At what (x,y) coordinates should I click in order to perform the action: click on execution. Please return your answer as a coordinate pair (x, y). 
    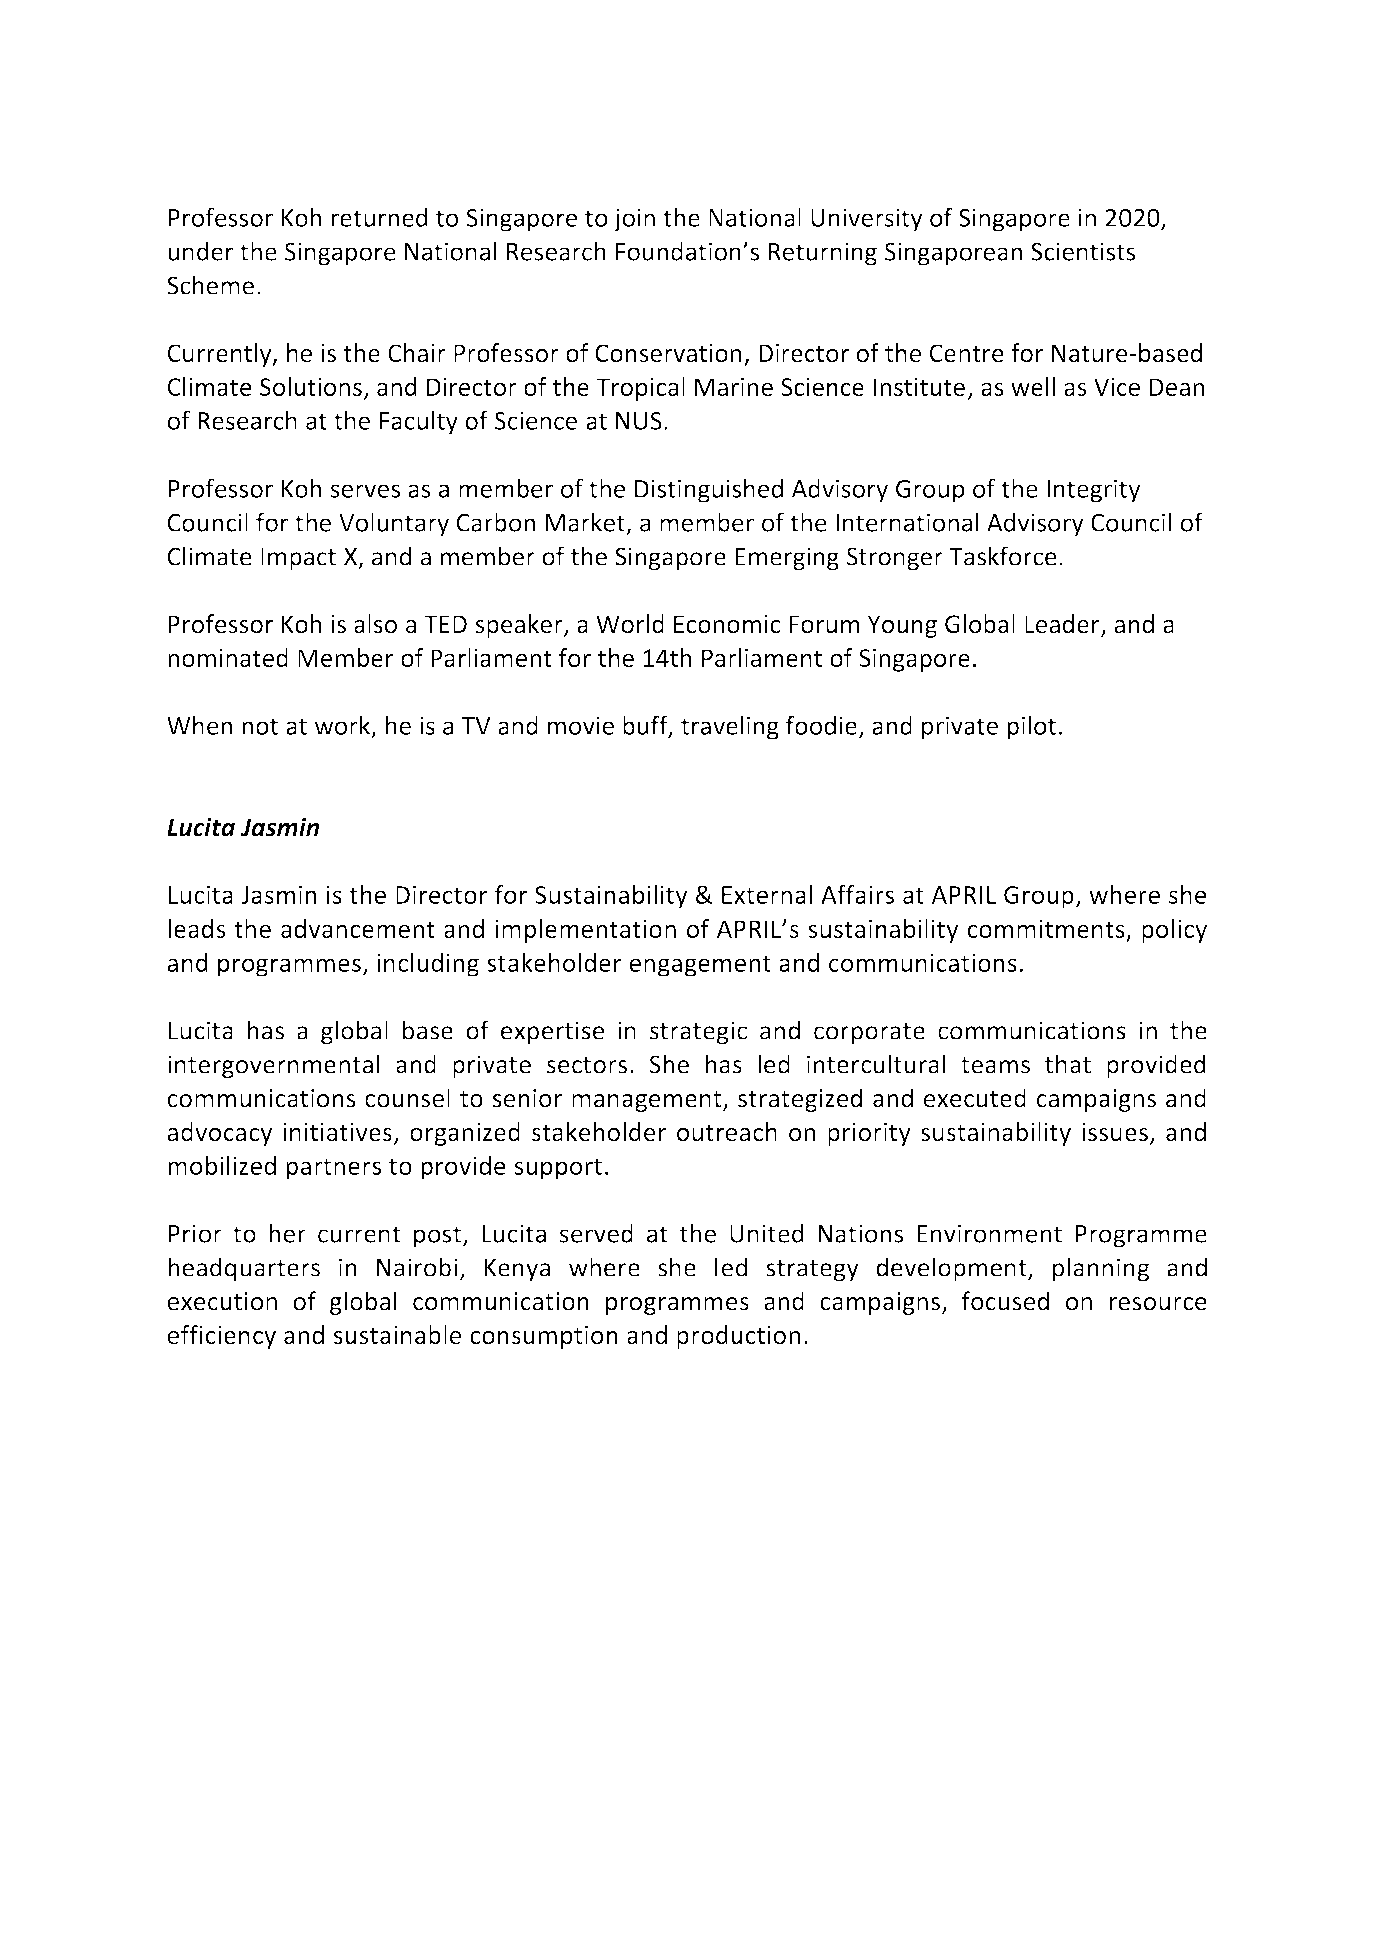
    Looking at the image, I should click on (222, 1301).
